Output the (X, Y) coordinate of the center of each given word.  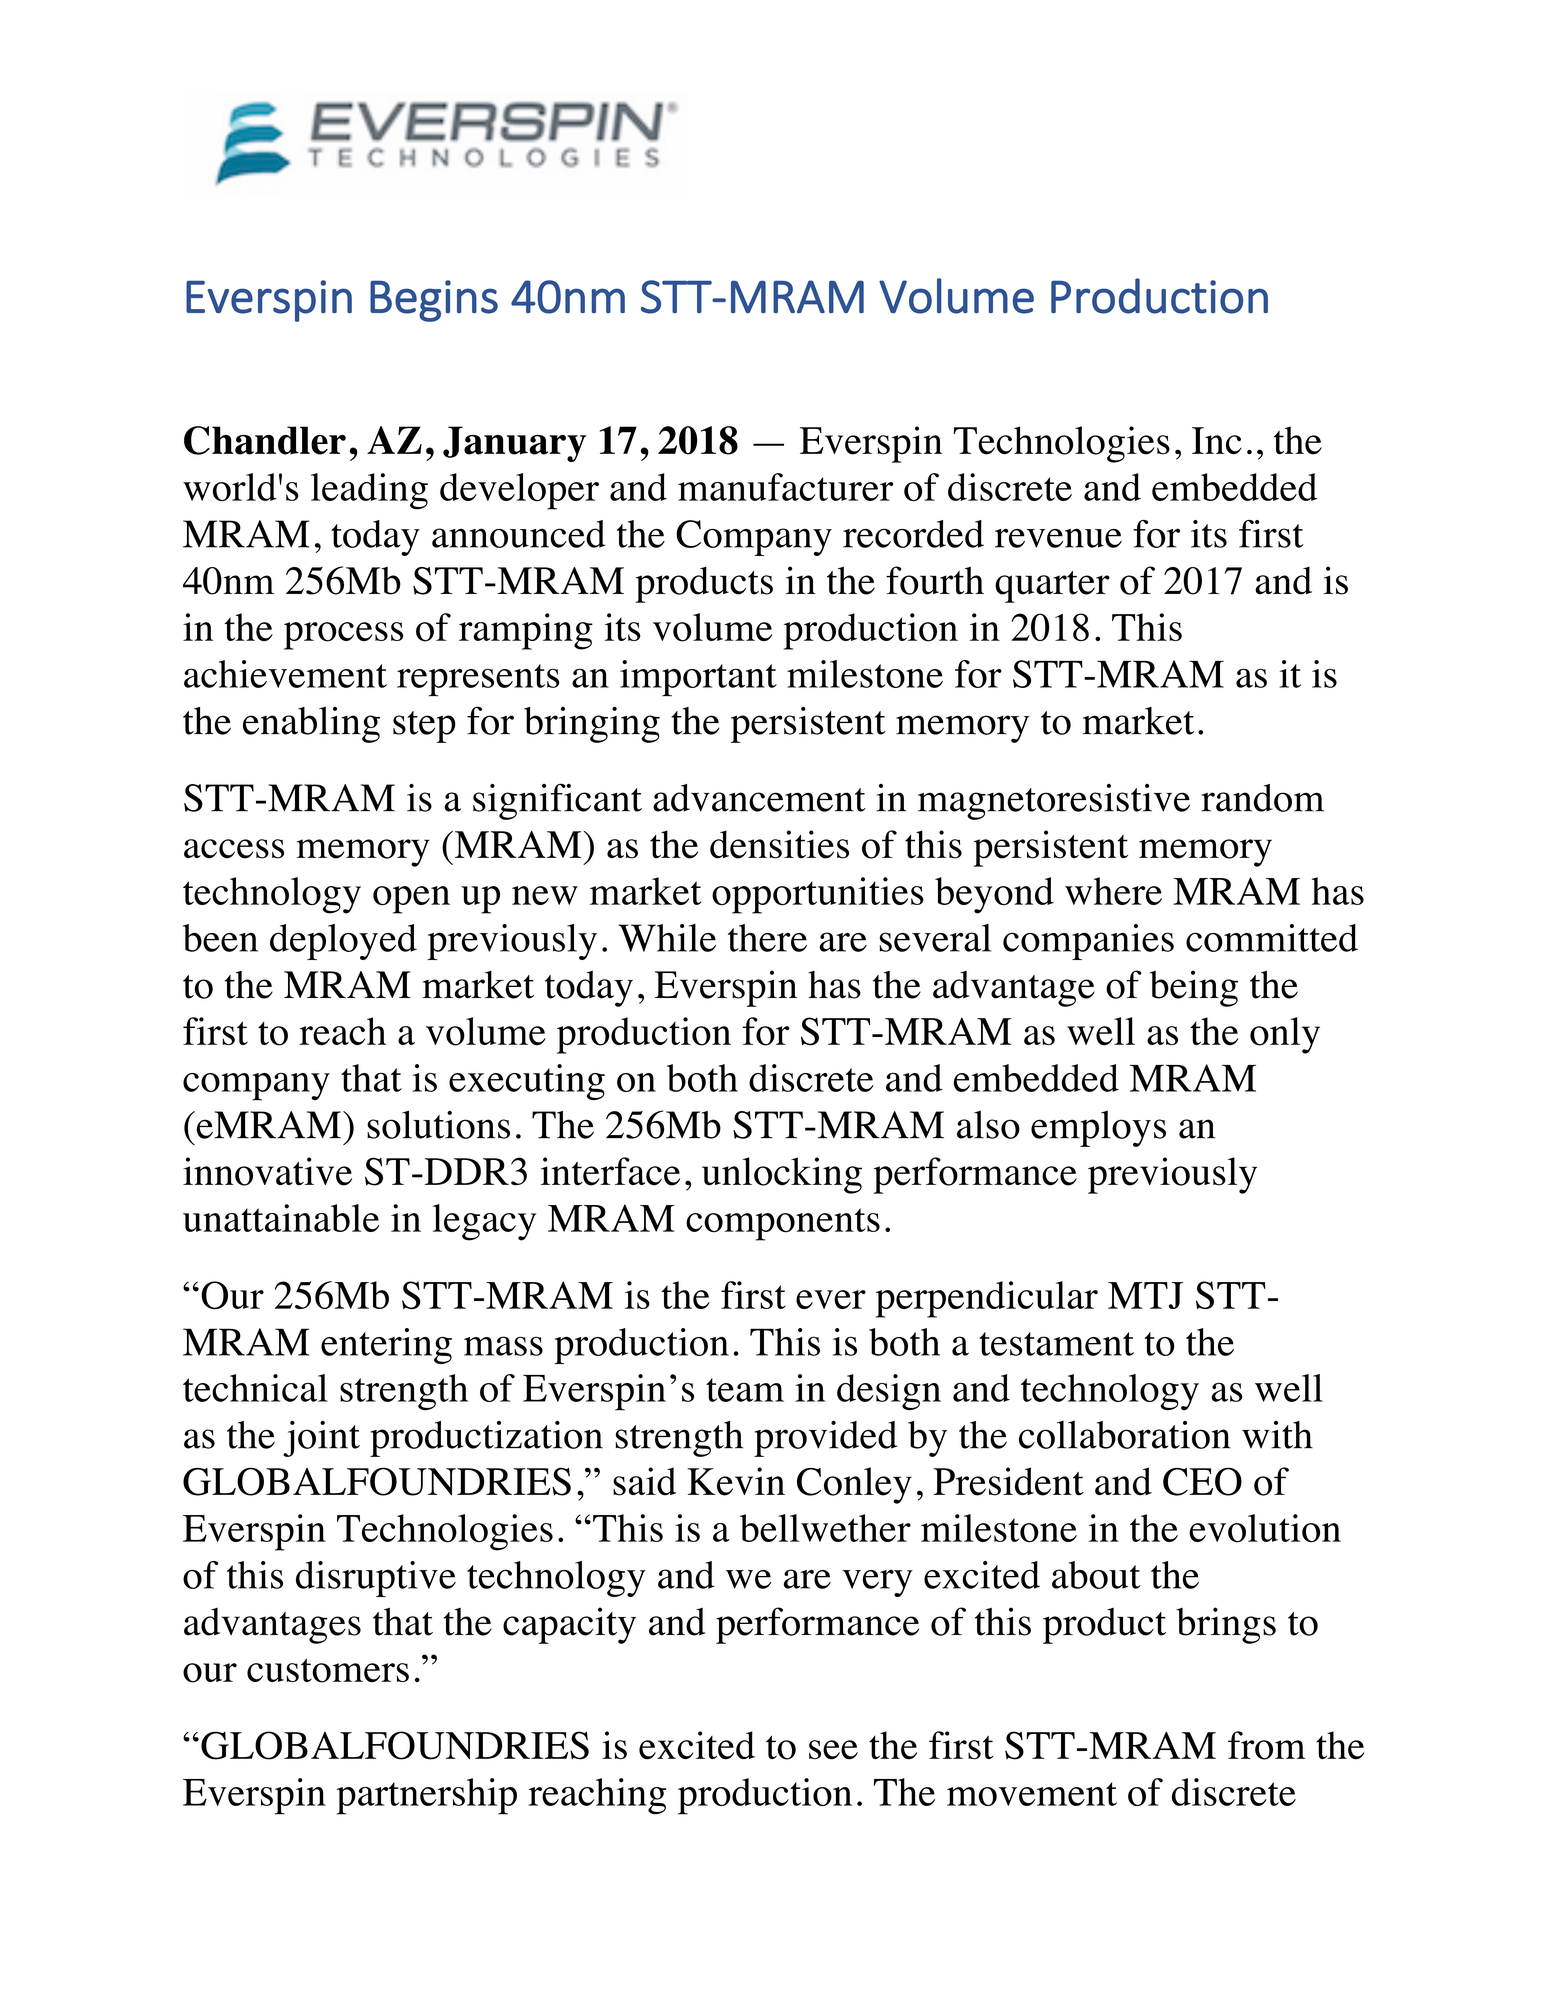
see (833, 1750)
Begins (434, 301)
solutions (438, 1124)
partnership (426, 1796)
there (767, 938)
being (1193, 988)
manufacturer (786, 487)
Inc (1217, 441)
